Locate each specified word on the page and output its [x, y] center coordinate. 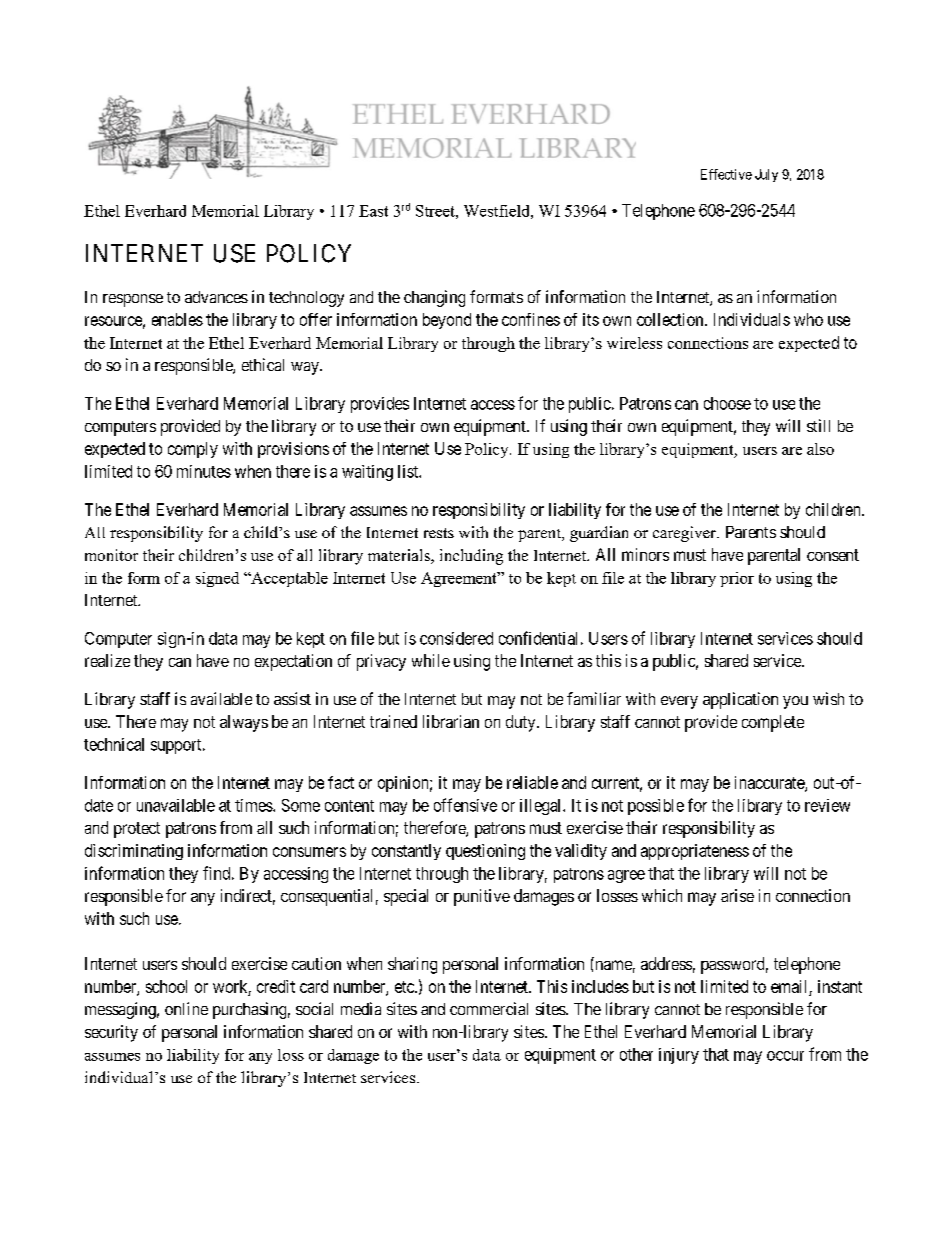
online [186, 1008]
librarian [451, 721]
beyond [447, 321]
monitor [111, 555]
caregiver [685, 534]
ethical [263, 364]
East [373, 211]
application [740, 700]
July [766, 175]
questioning [485, 852]
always [244, 723]
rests [439, 533]
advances [216, 297]
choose [727, 403]
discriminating [134, 852]
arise [737, 895]
